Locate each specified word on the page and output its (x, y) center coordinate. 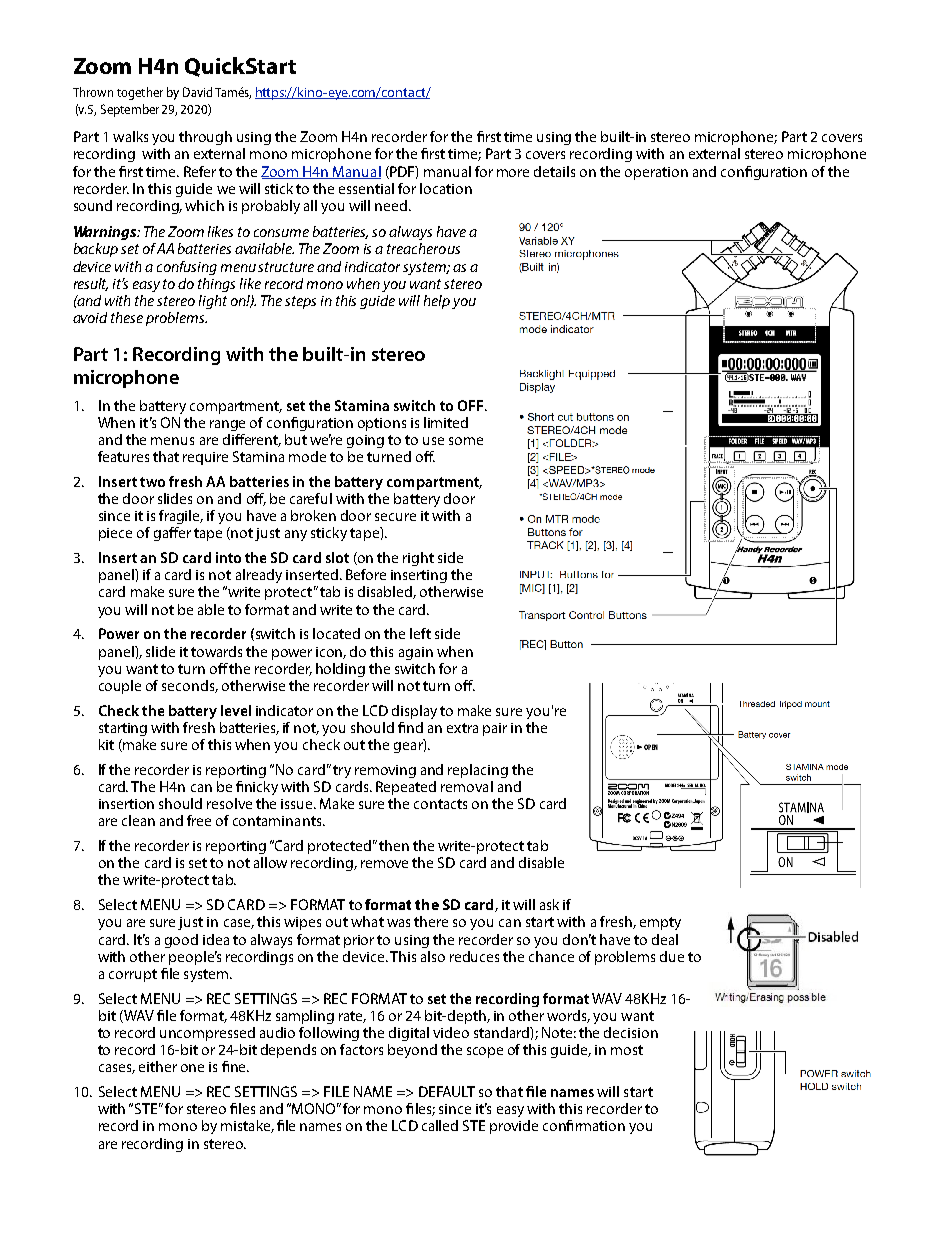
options (382, 424)
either (158, 1066)
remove (384, 864)
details (554, 171)
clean (138, 820)
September (130, 110)
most (627, 1050)
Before (366, 574)
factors (361, 1049)
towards (216, 651)
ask (549, 904)
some (466, 441)
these (127, 317)
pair (495, 729)
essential (366, 188)
